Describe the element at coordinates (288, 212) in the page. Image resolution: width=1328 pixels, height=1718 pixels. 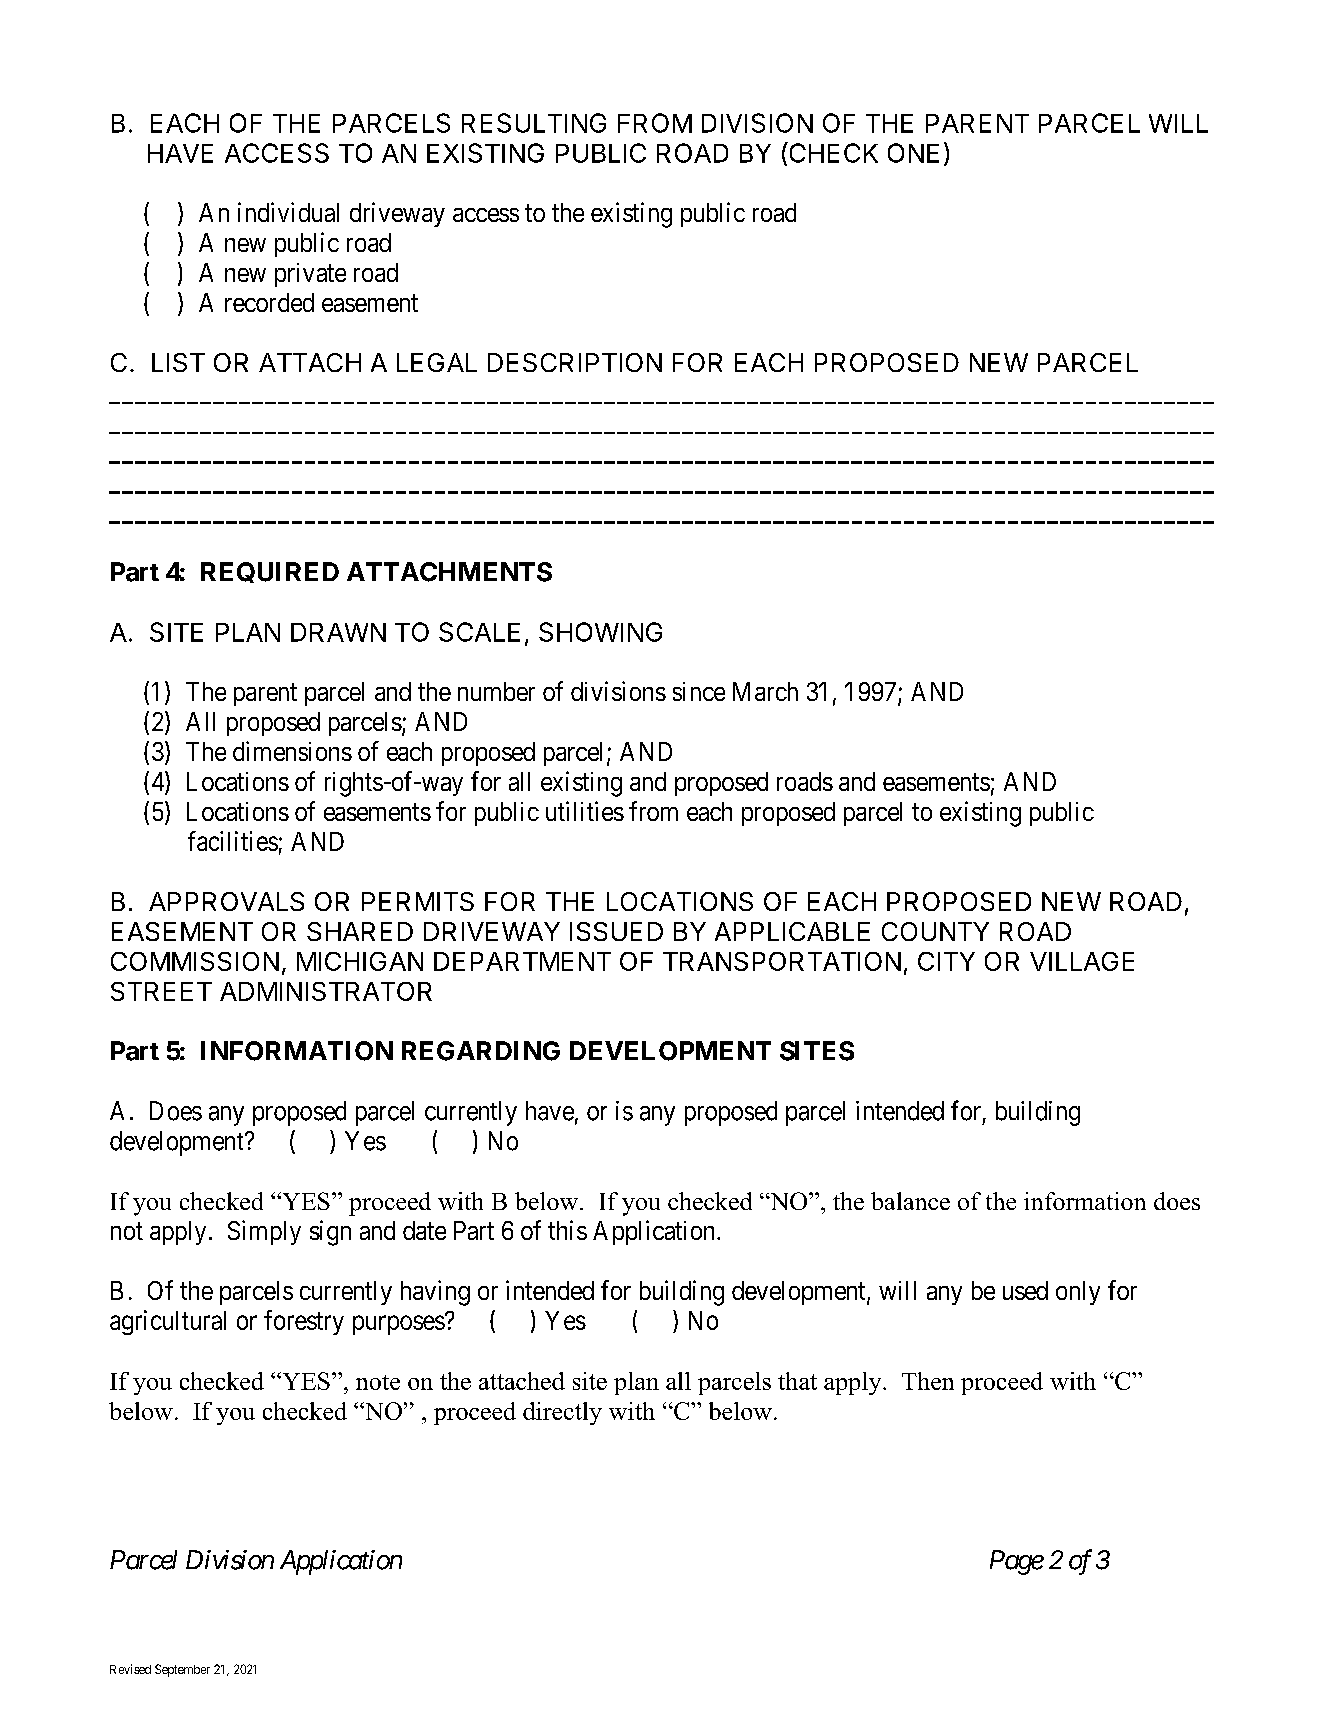
I see `individual` at that location.
